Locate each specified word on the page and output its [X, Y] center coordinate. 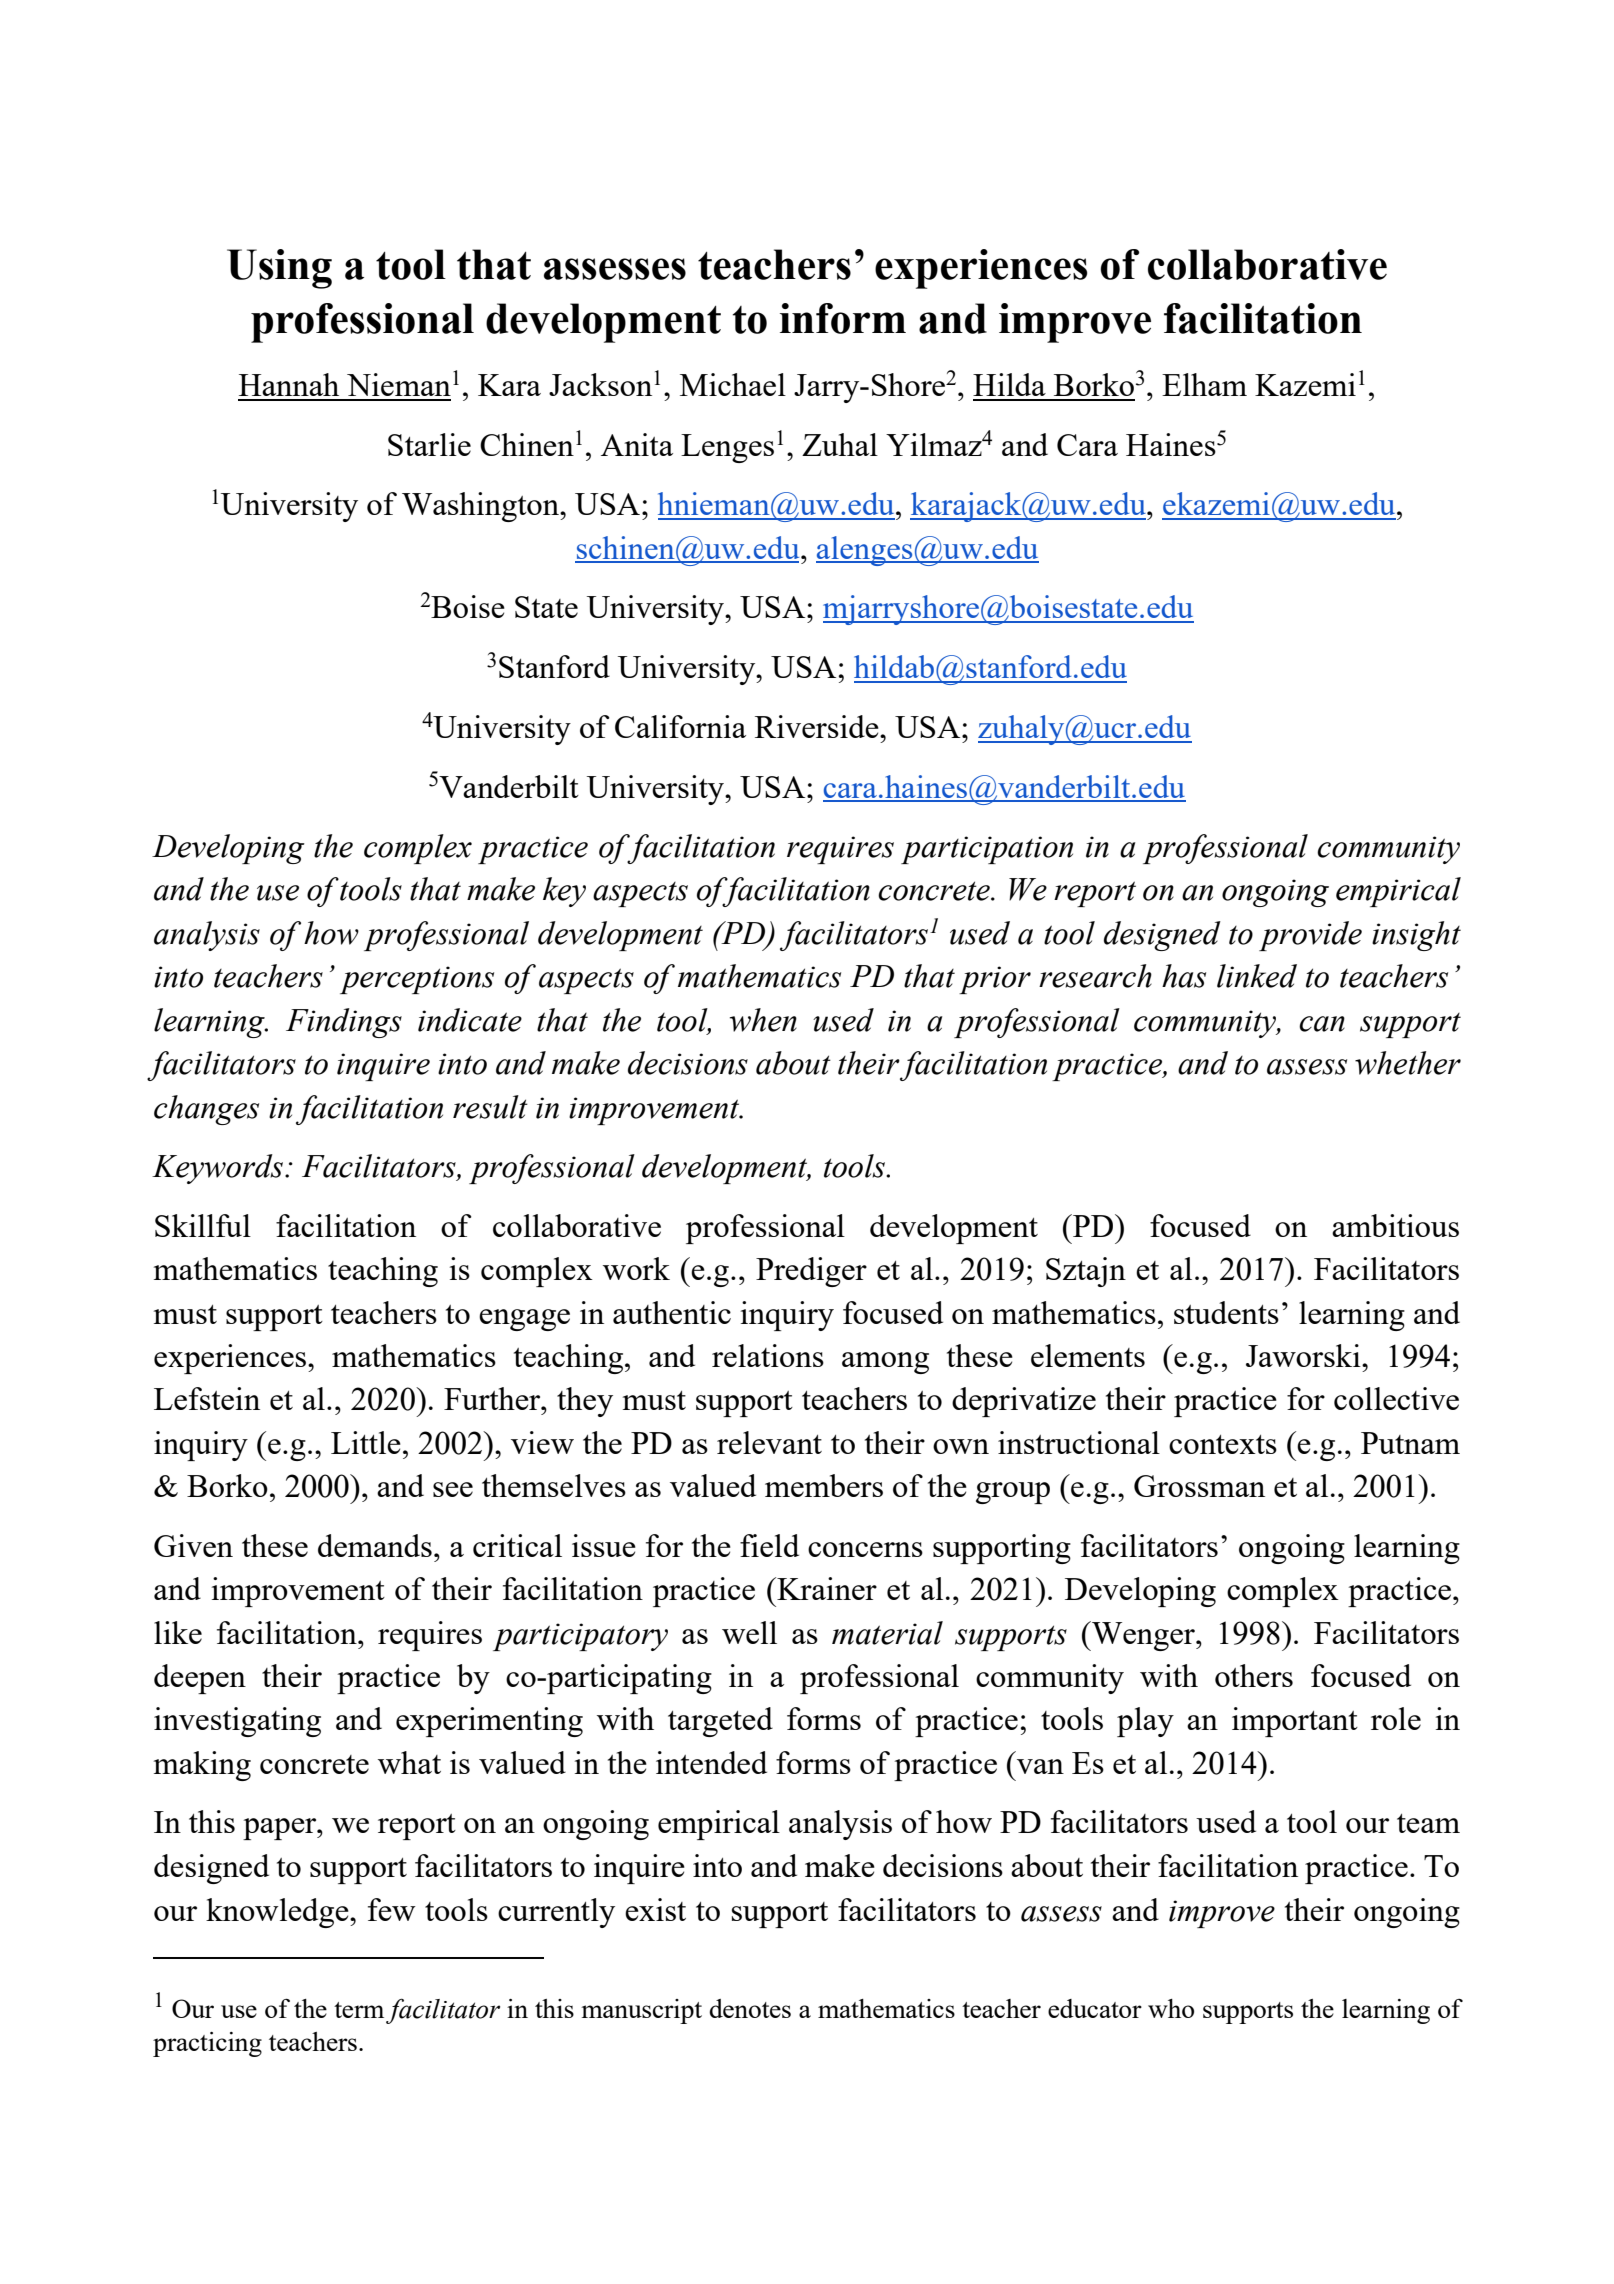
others [1254, 1675]
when [763, 1020]
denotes [750, 2008]
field [769, 1545]
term [359, 2010]
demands [375, 1545]
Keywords [217, 1169]
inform [843, 318]
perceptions [417, 980]
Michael [733, 384]
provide [1310, 936]
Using [279, 269]
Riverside [818, 726]
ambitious [1395, 1225]
